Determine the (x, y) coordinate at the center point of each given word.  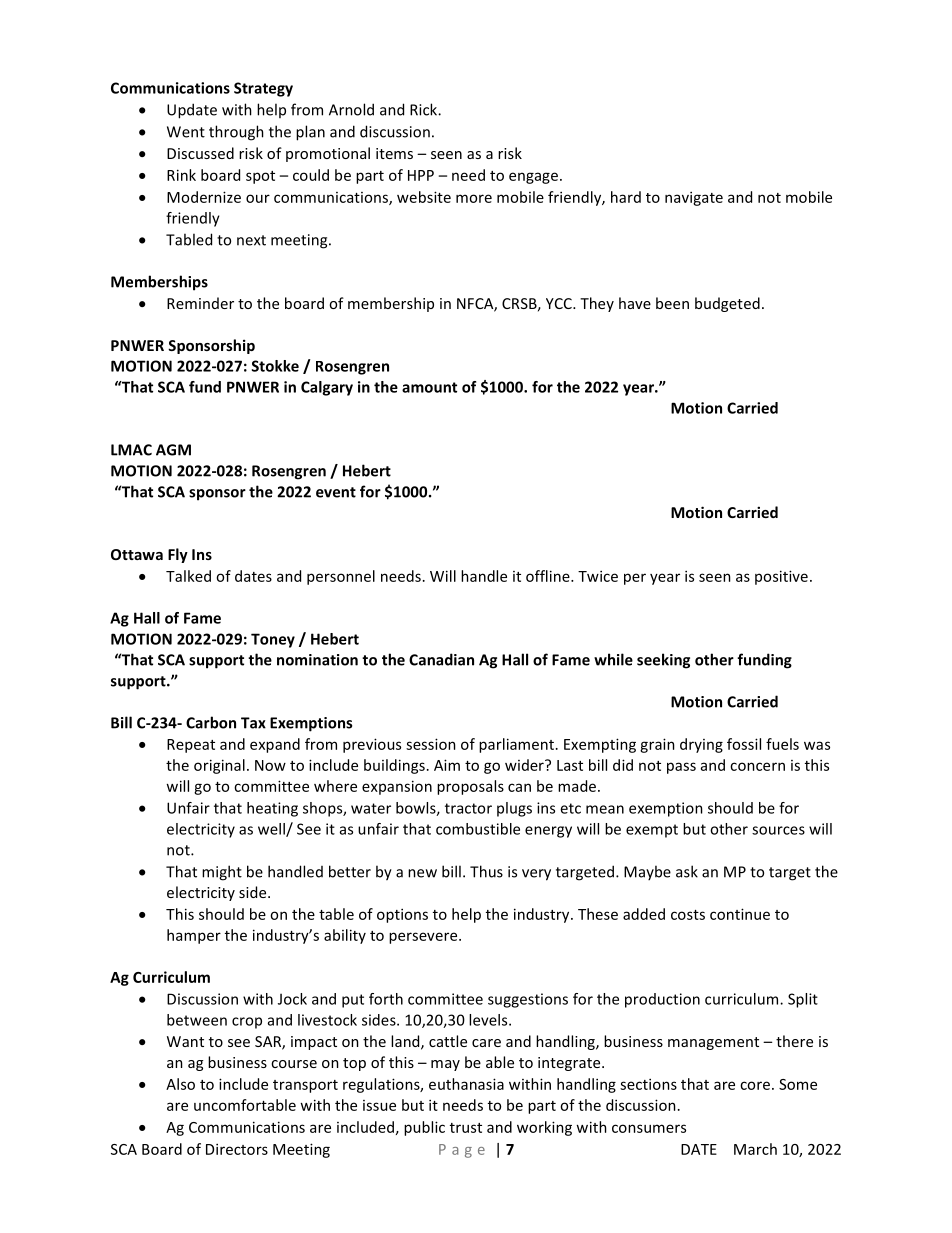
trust (466, 1128)
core (755, 1085)
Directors (237, 1149)
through (236, 133)
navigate (694, 198)
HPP (421, 175)
